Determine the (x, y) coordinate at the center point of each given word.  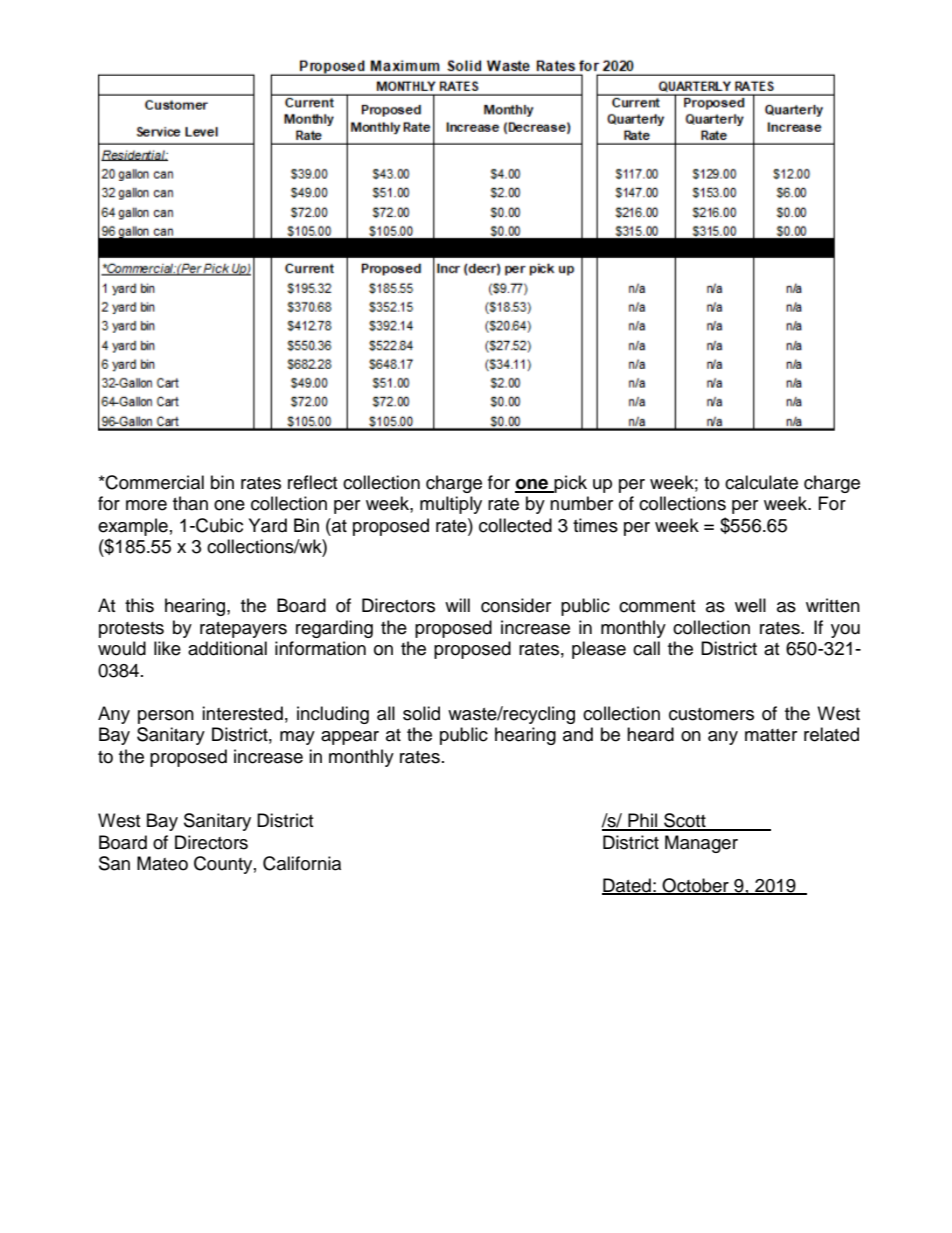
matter (771, 735)
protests (131, 630)
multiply (451, 505)
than (190, 503)
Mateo (162, 863)
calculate (761, 482)
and (578, 734)
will (457, 605)
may (297, 738)
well (750, 605)
